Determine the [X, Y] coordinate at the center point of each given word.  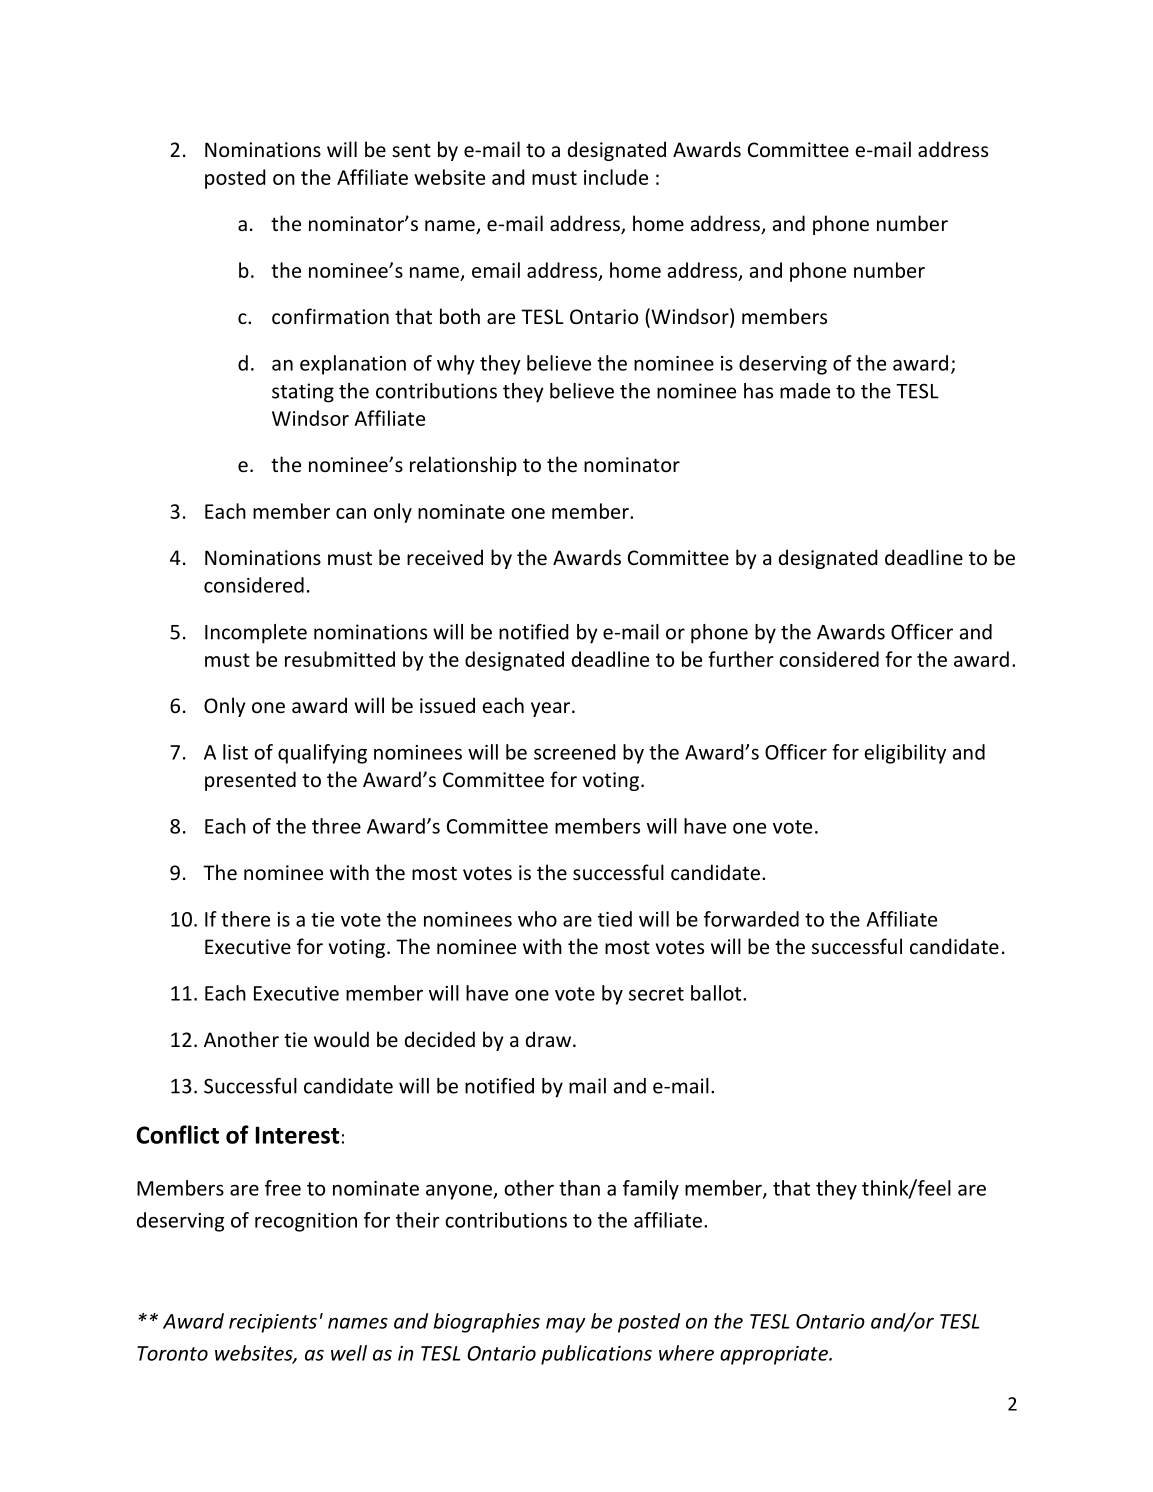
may [565, 1325]
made [805, 391]
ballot [717, 993]
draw [550, 1039]
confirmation [330, 316]
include [616, 177]
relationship [463, 466]
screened [575, 752]
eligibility [905, 754]
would [341, 1039]
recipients [273, 1323]
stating [303, 393]
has [758, 391]
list [235, 752]
